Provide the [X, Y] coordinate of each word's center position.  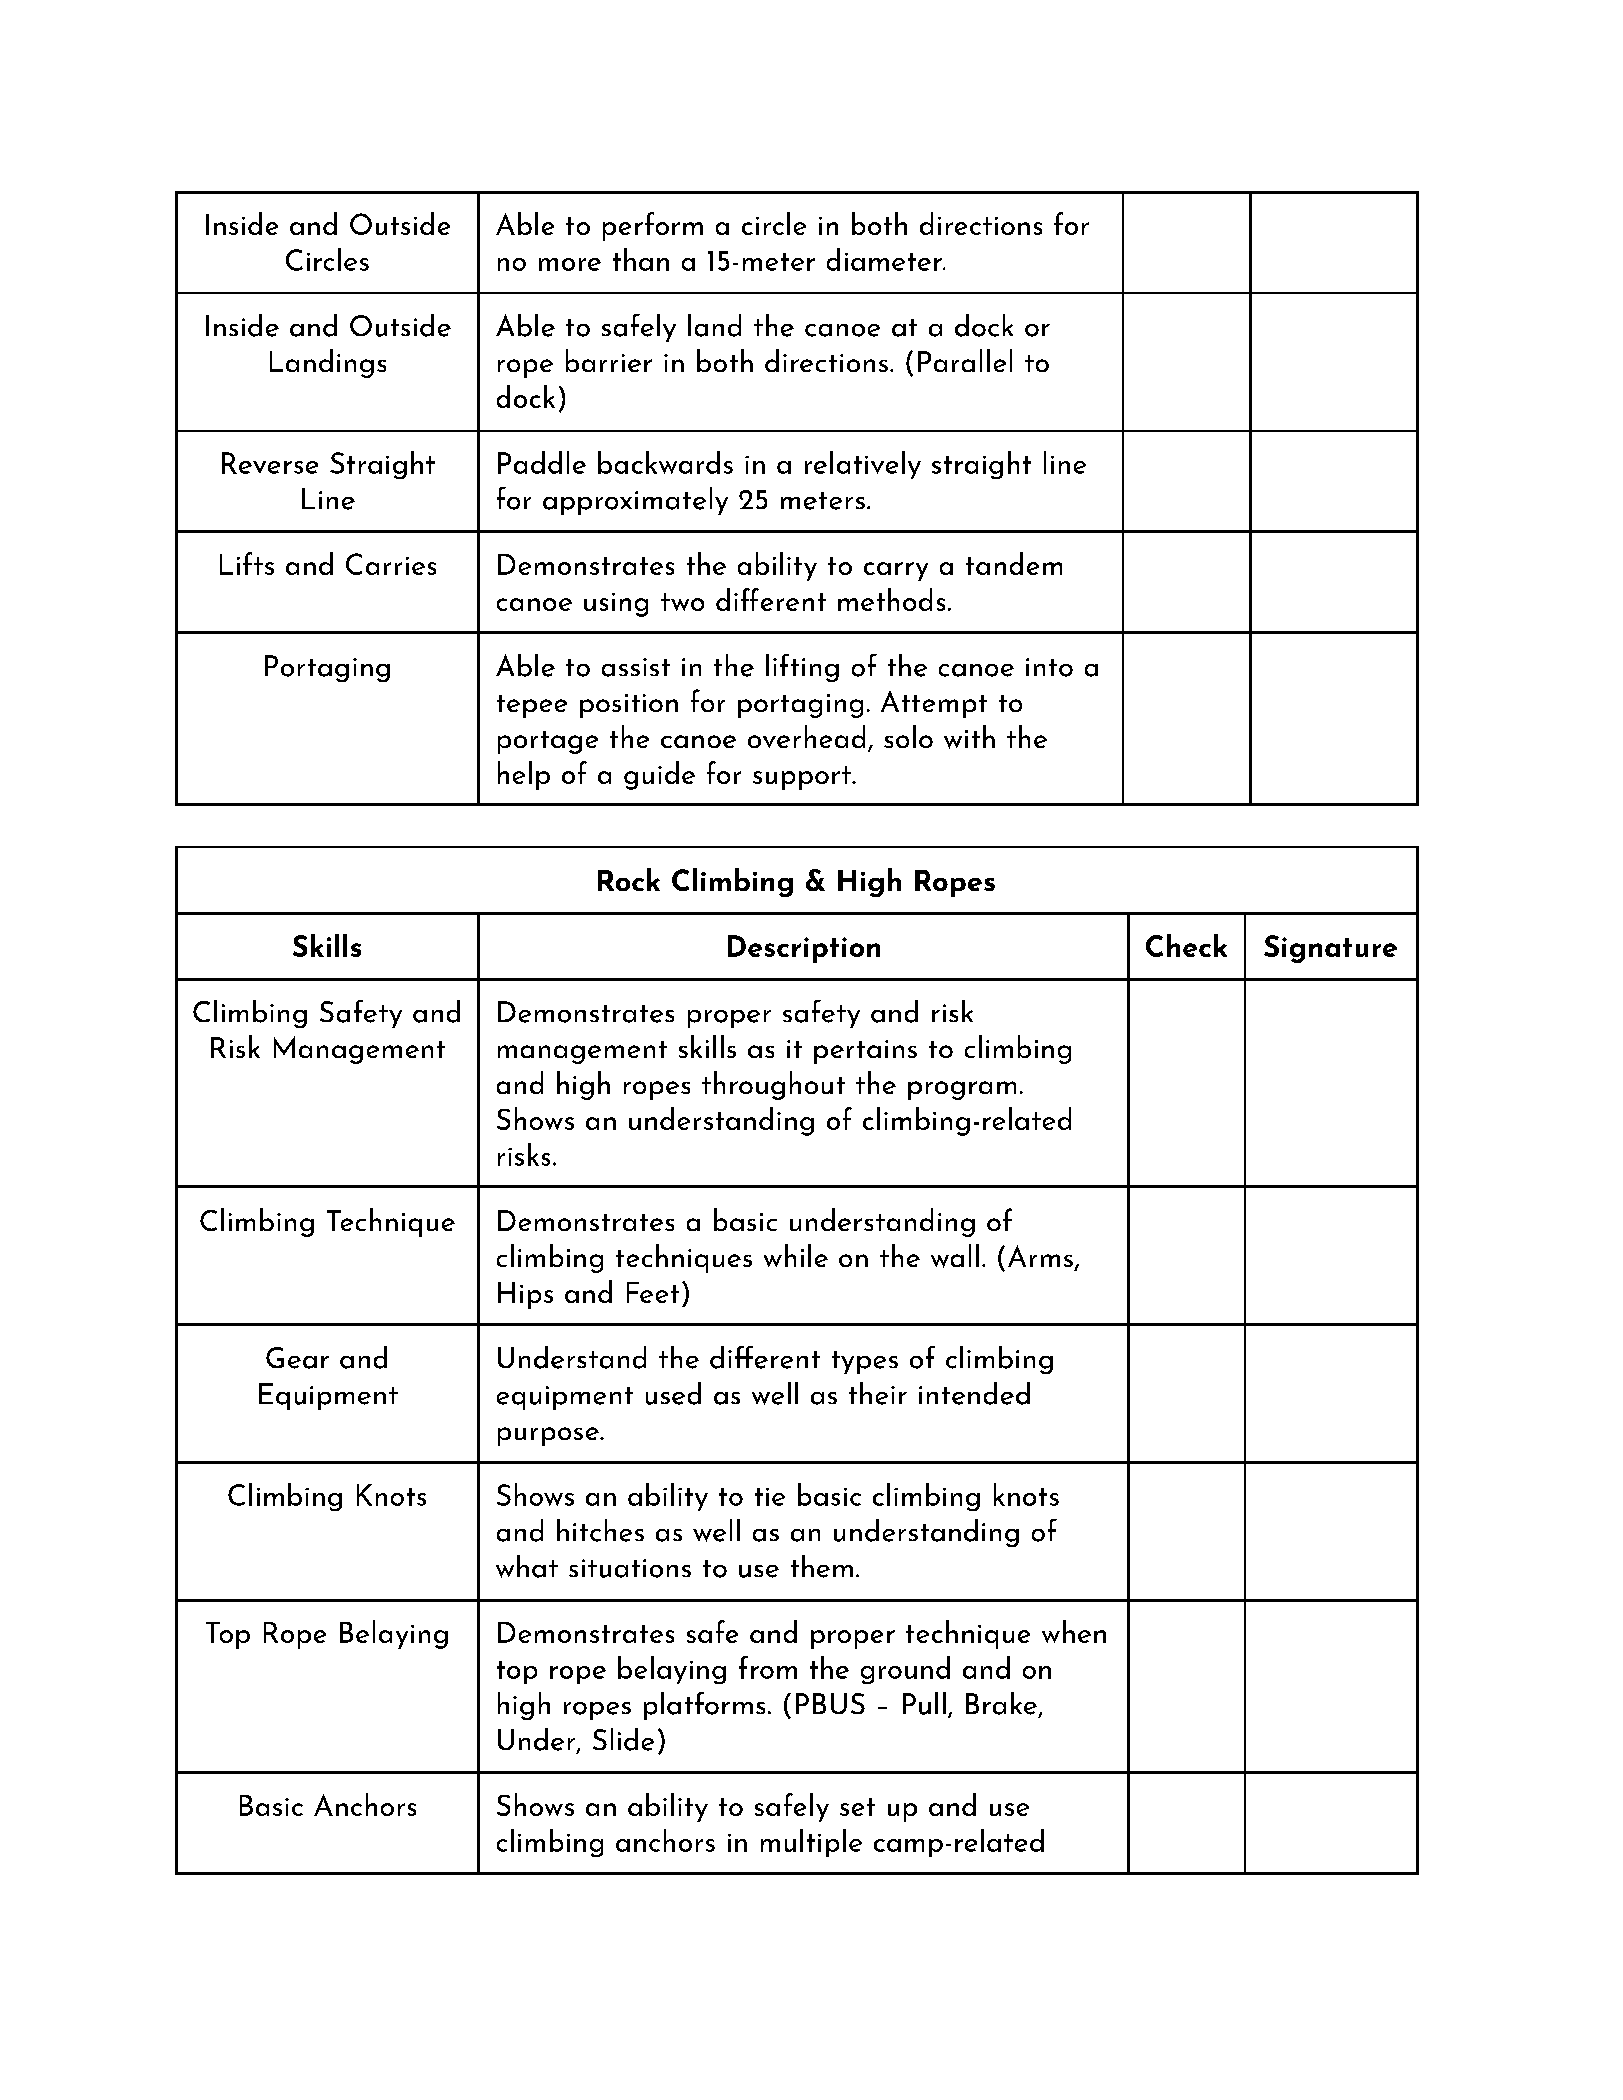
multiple [811, 1843]
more [570, 264]
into [1049, 667]
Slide [623, 1739]
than [641, 259]
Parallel [965, 360]
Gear [297, 1358]
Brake [1001, 1703]
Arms [1040, 1256]
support [803, 778]
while [796, 1255]
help [524, 775]
